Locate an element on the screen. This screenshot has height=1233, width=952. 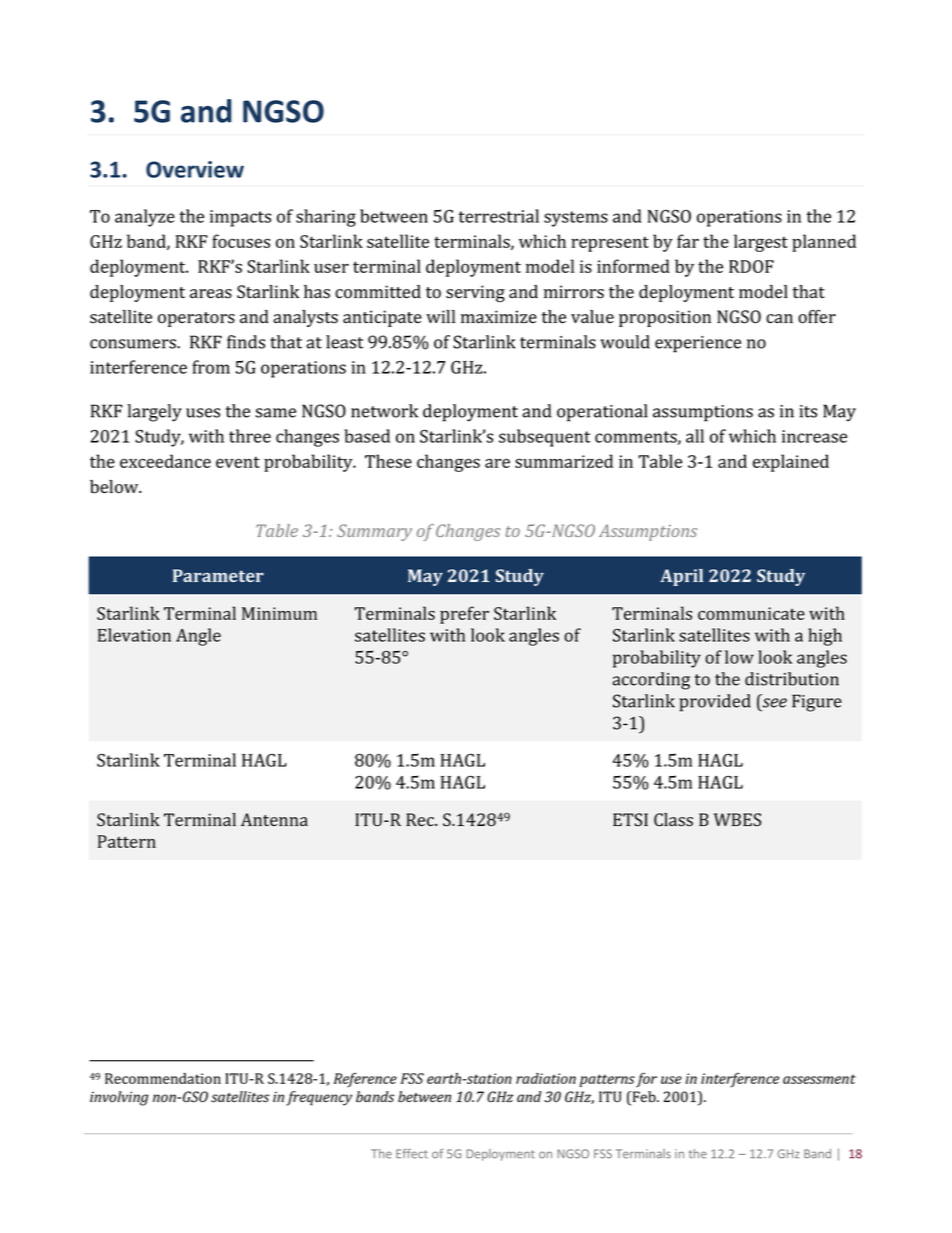
largest is located at coordinates (761, 243).
